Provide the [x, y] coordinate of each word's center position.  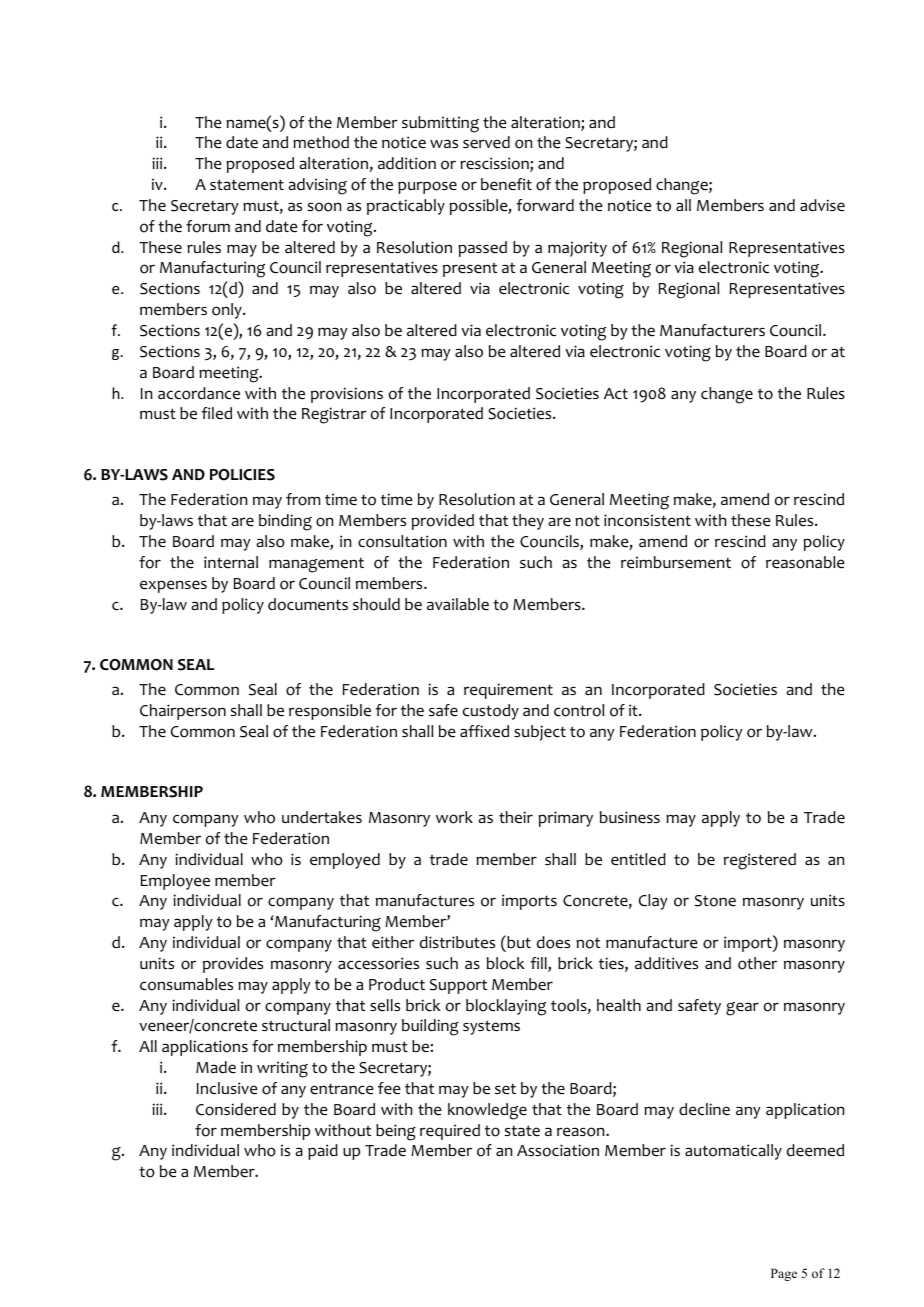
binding [285, 522]
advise [822, 205]
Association [558, 1150]
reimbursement [676, 562]
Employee [175, 882]
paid [323, 1152]
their [516, 817]
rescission [495, 164]
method [321, 142]
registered [760, 861]
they [528, 522]
